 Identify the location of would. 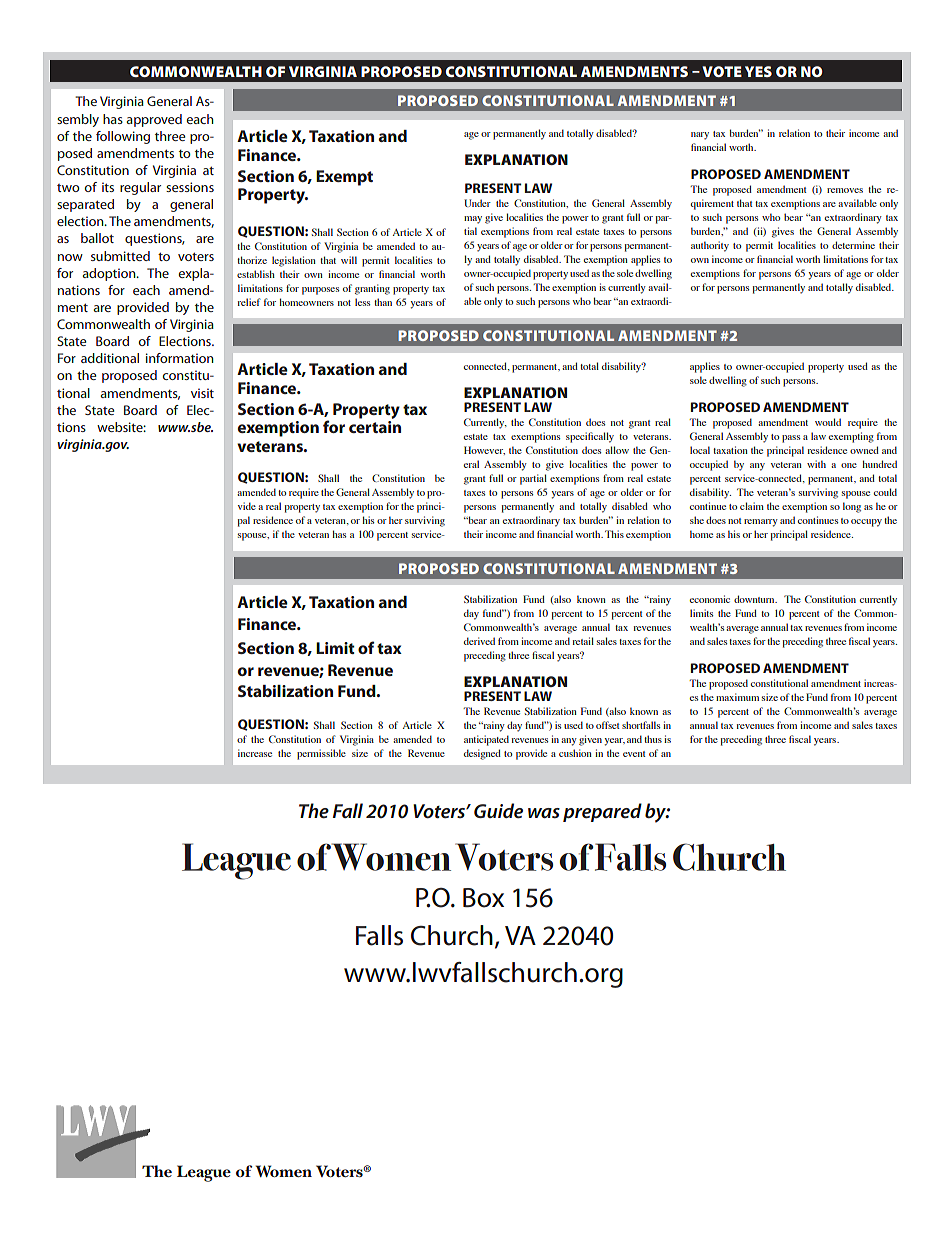
(828, 422).
